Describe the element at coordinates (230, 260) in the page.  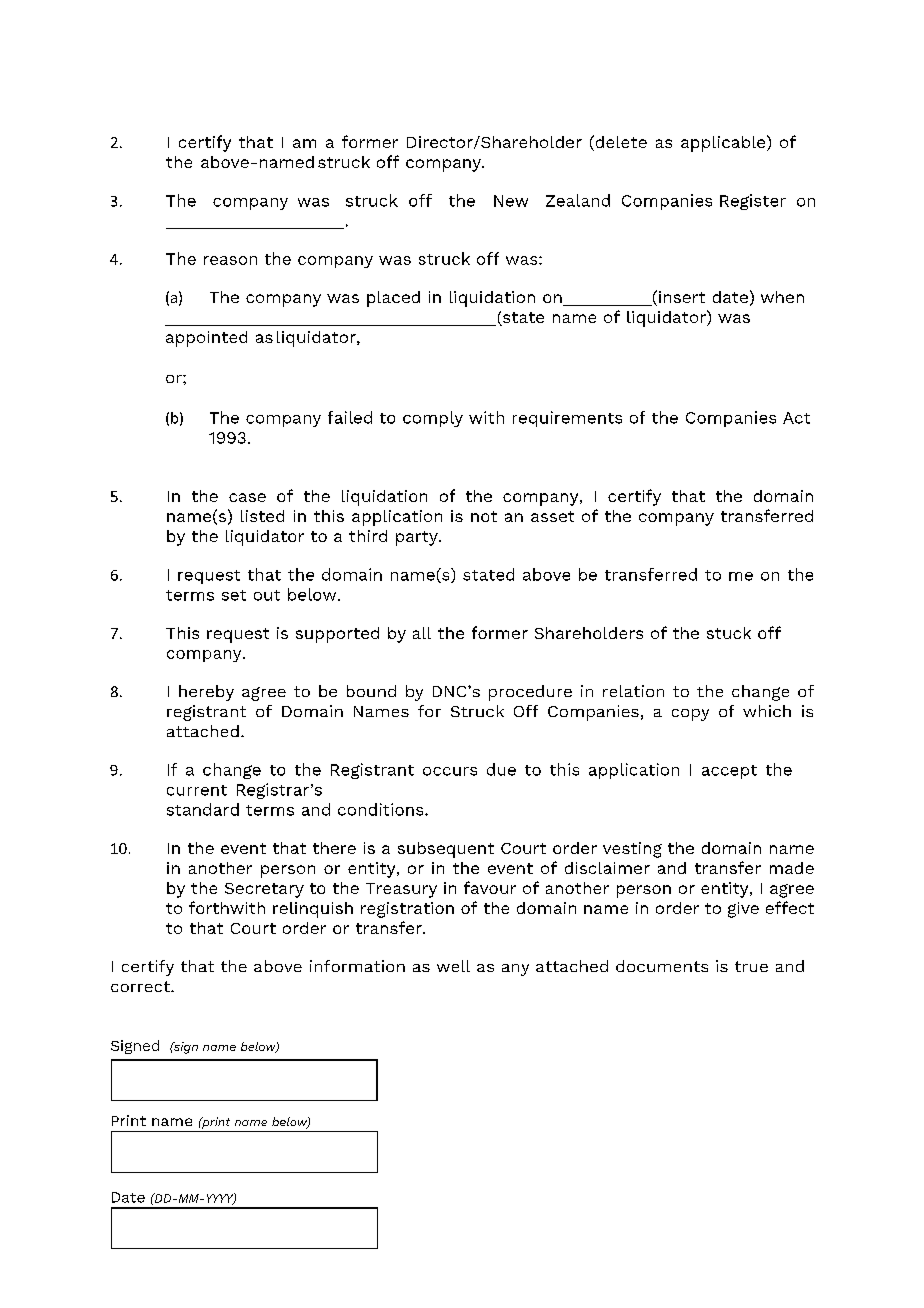
I see `reason` at that location.
